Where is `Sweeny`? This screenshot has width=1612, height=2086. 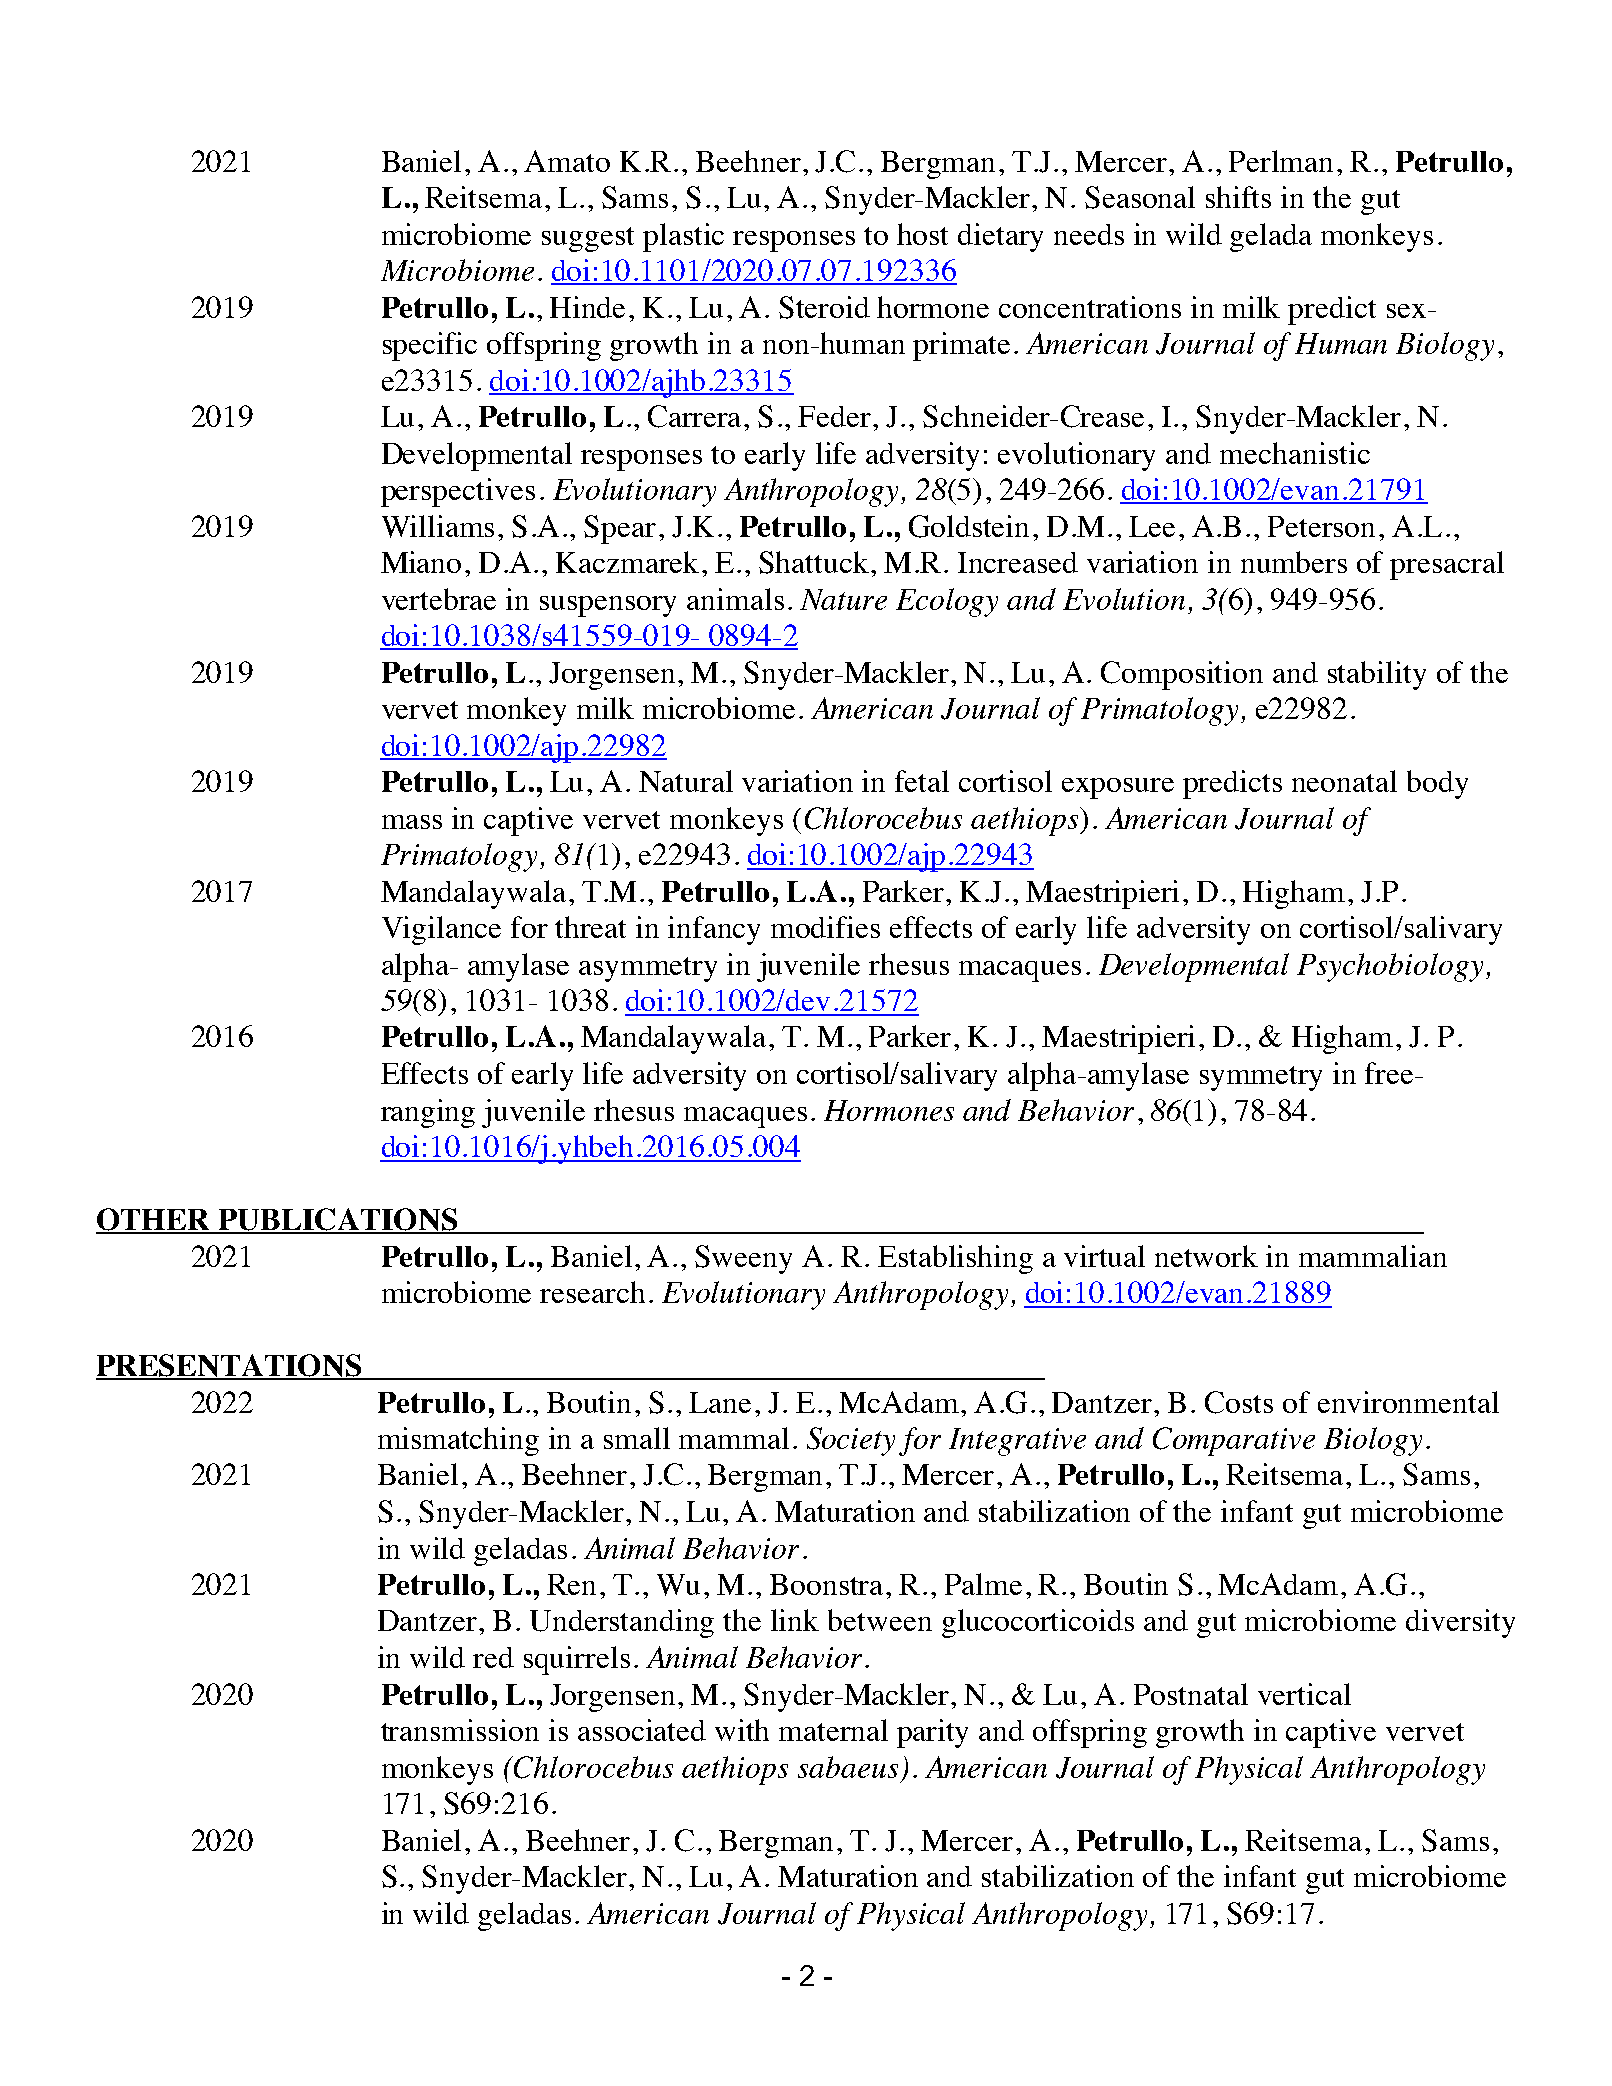
Sweeny is located at coordinates (743, 1259).
